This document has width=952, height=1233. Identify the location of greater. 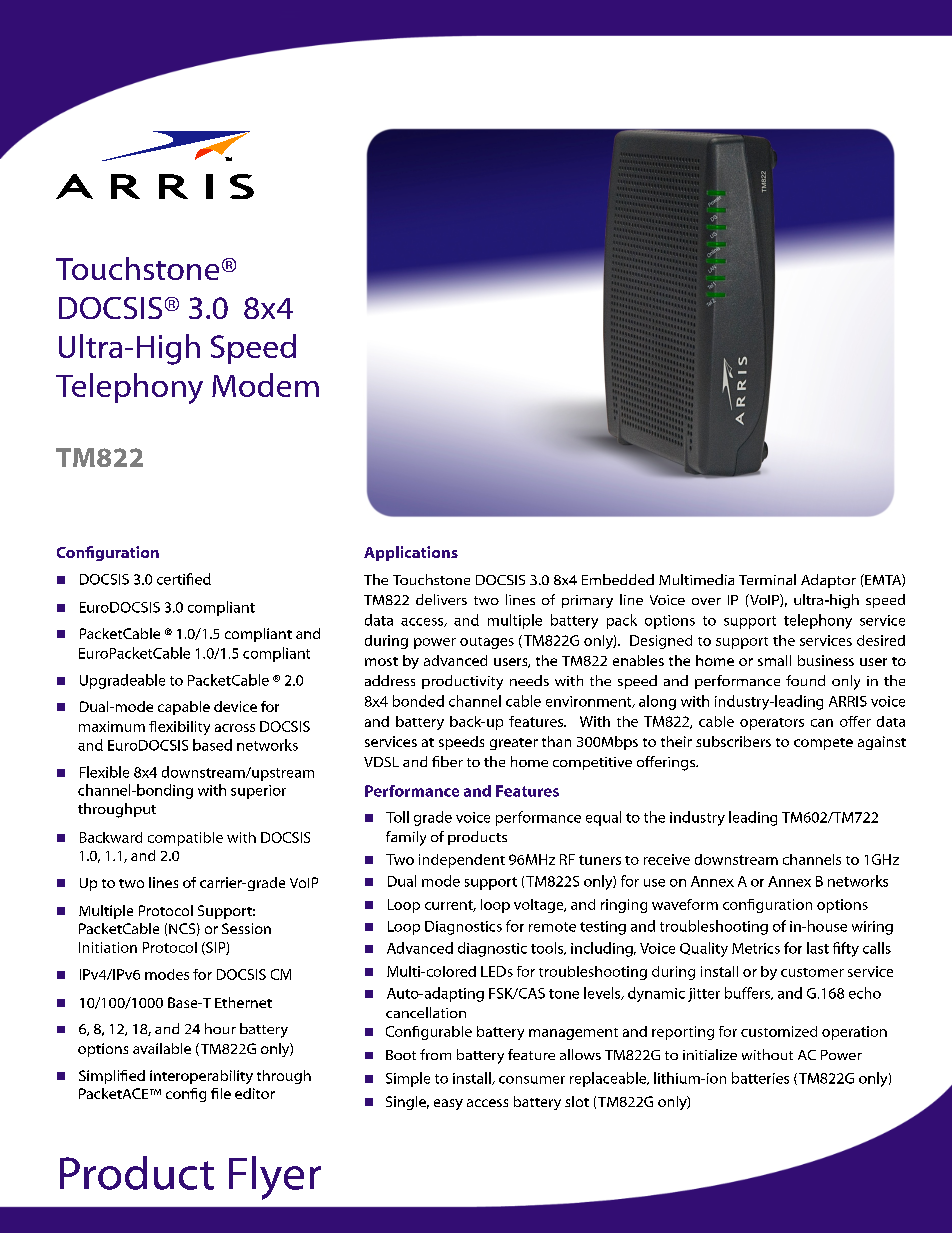
(514, 744).
